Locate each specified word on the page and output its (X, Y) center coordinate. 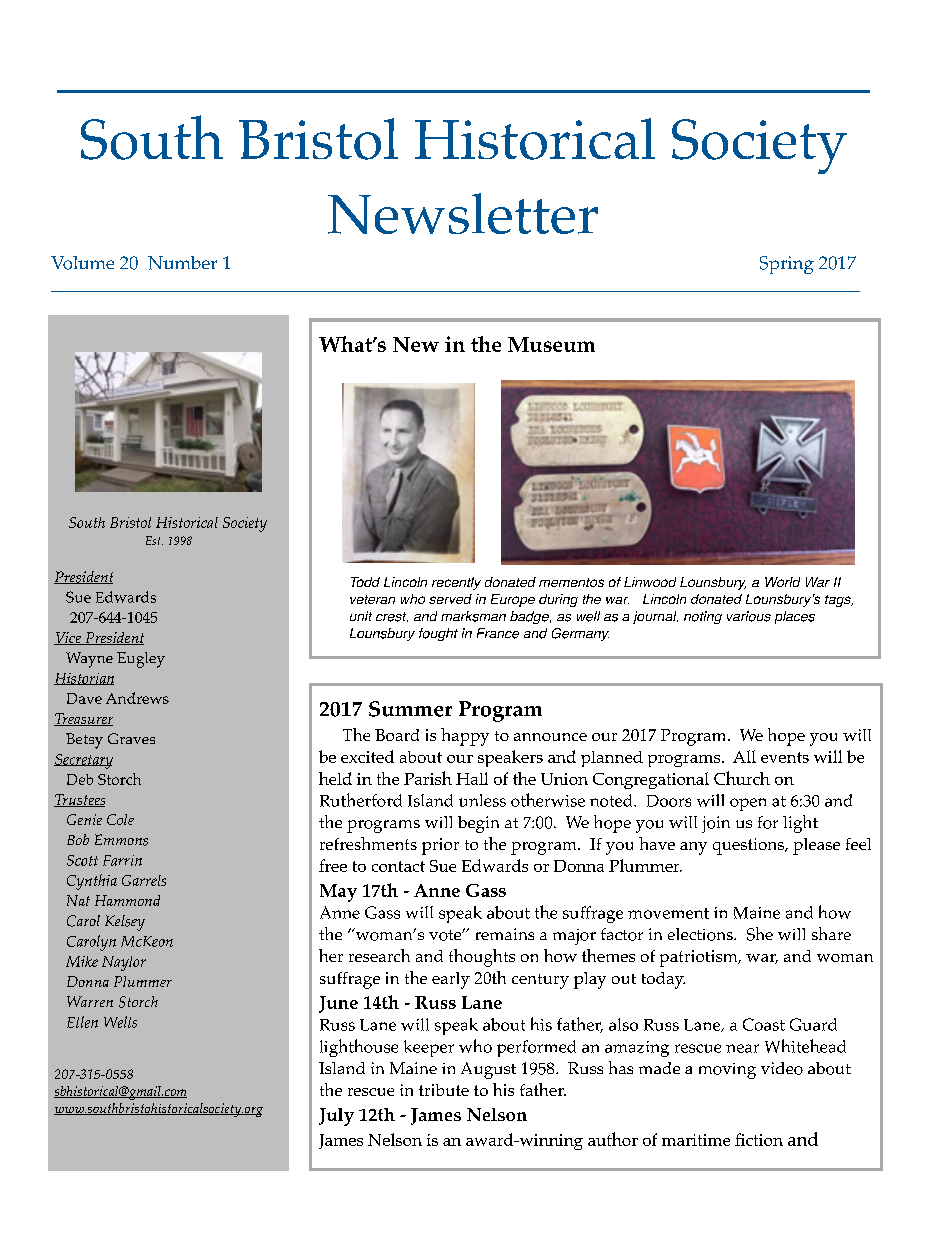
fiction (759, 1139)
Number (182, 263)
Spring (787, 265)
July (336, 1117)
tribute (444, 1090)
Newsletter (463, 213)
